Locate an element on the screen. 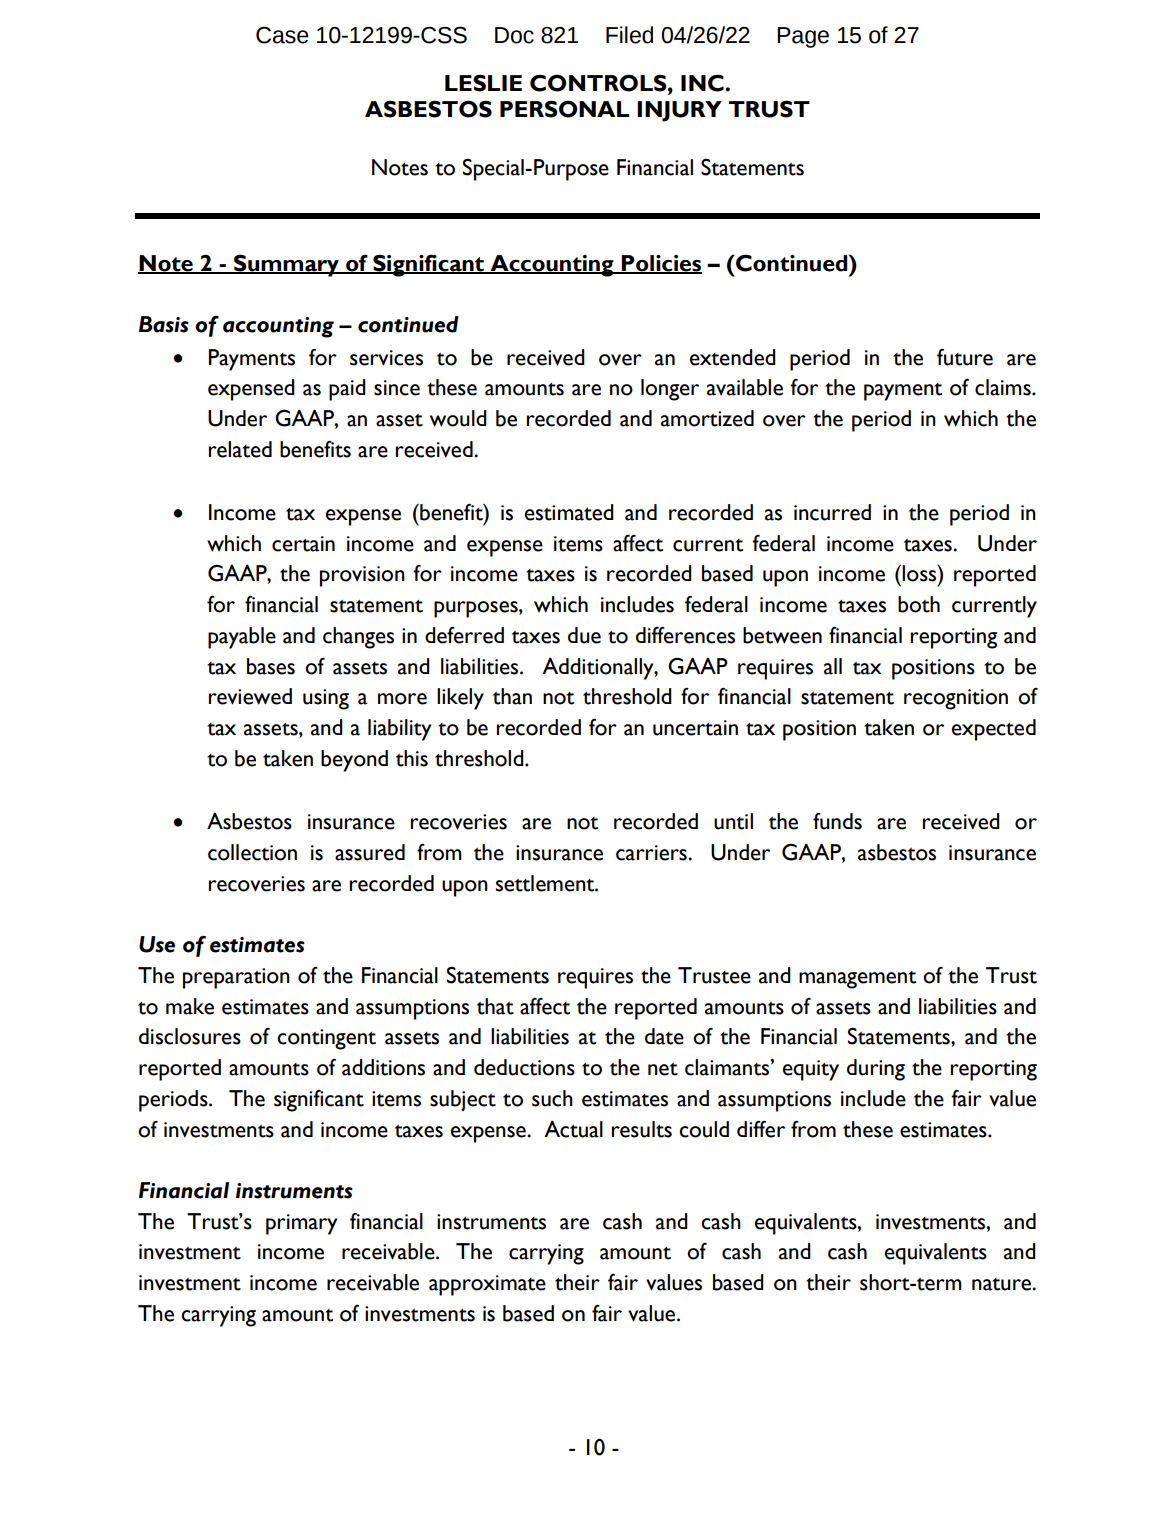 Image resolution: width=1175 pixels, height=1521 pixels. Page is located at coordinates (803, 37).
